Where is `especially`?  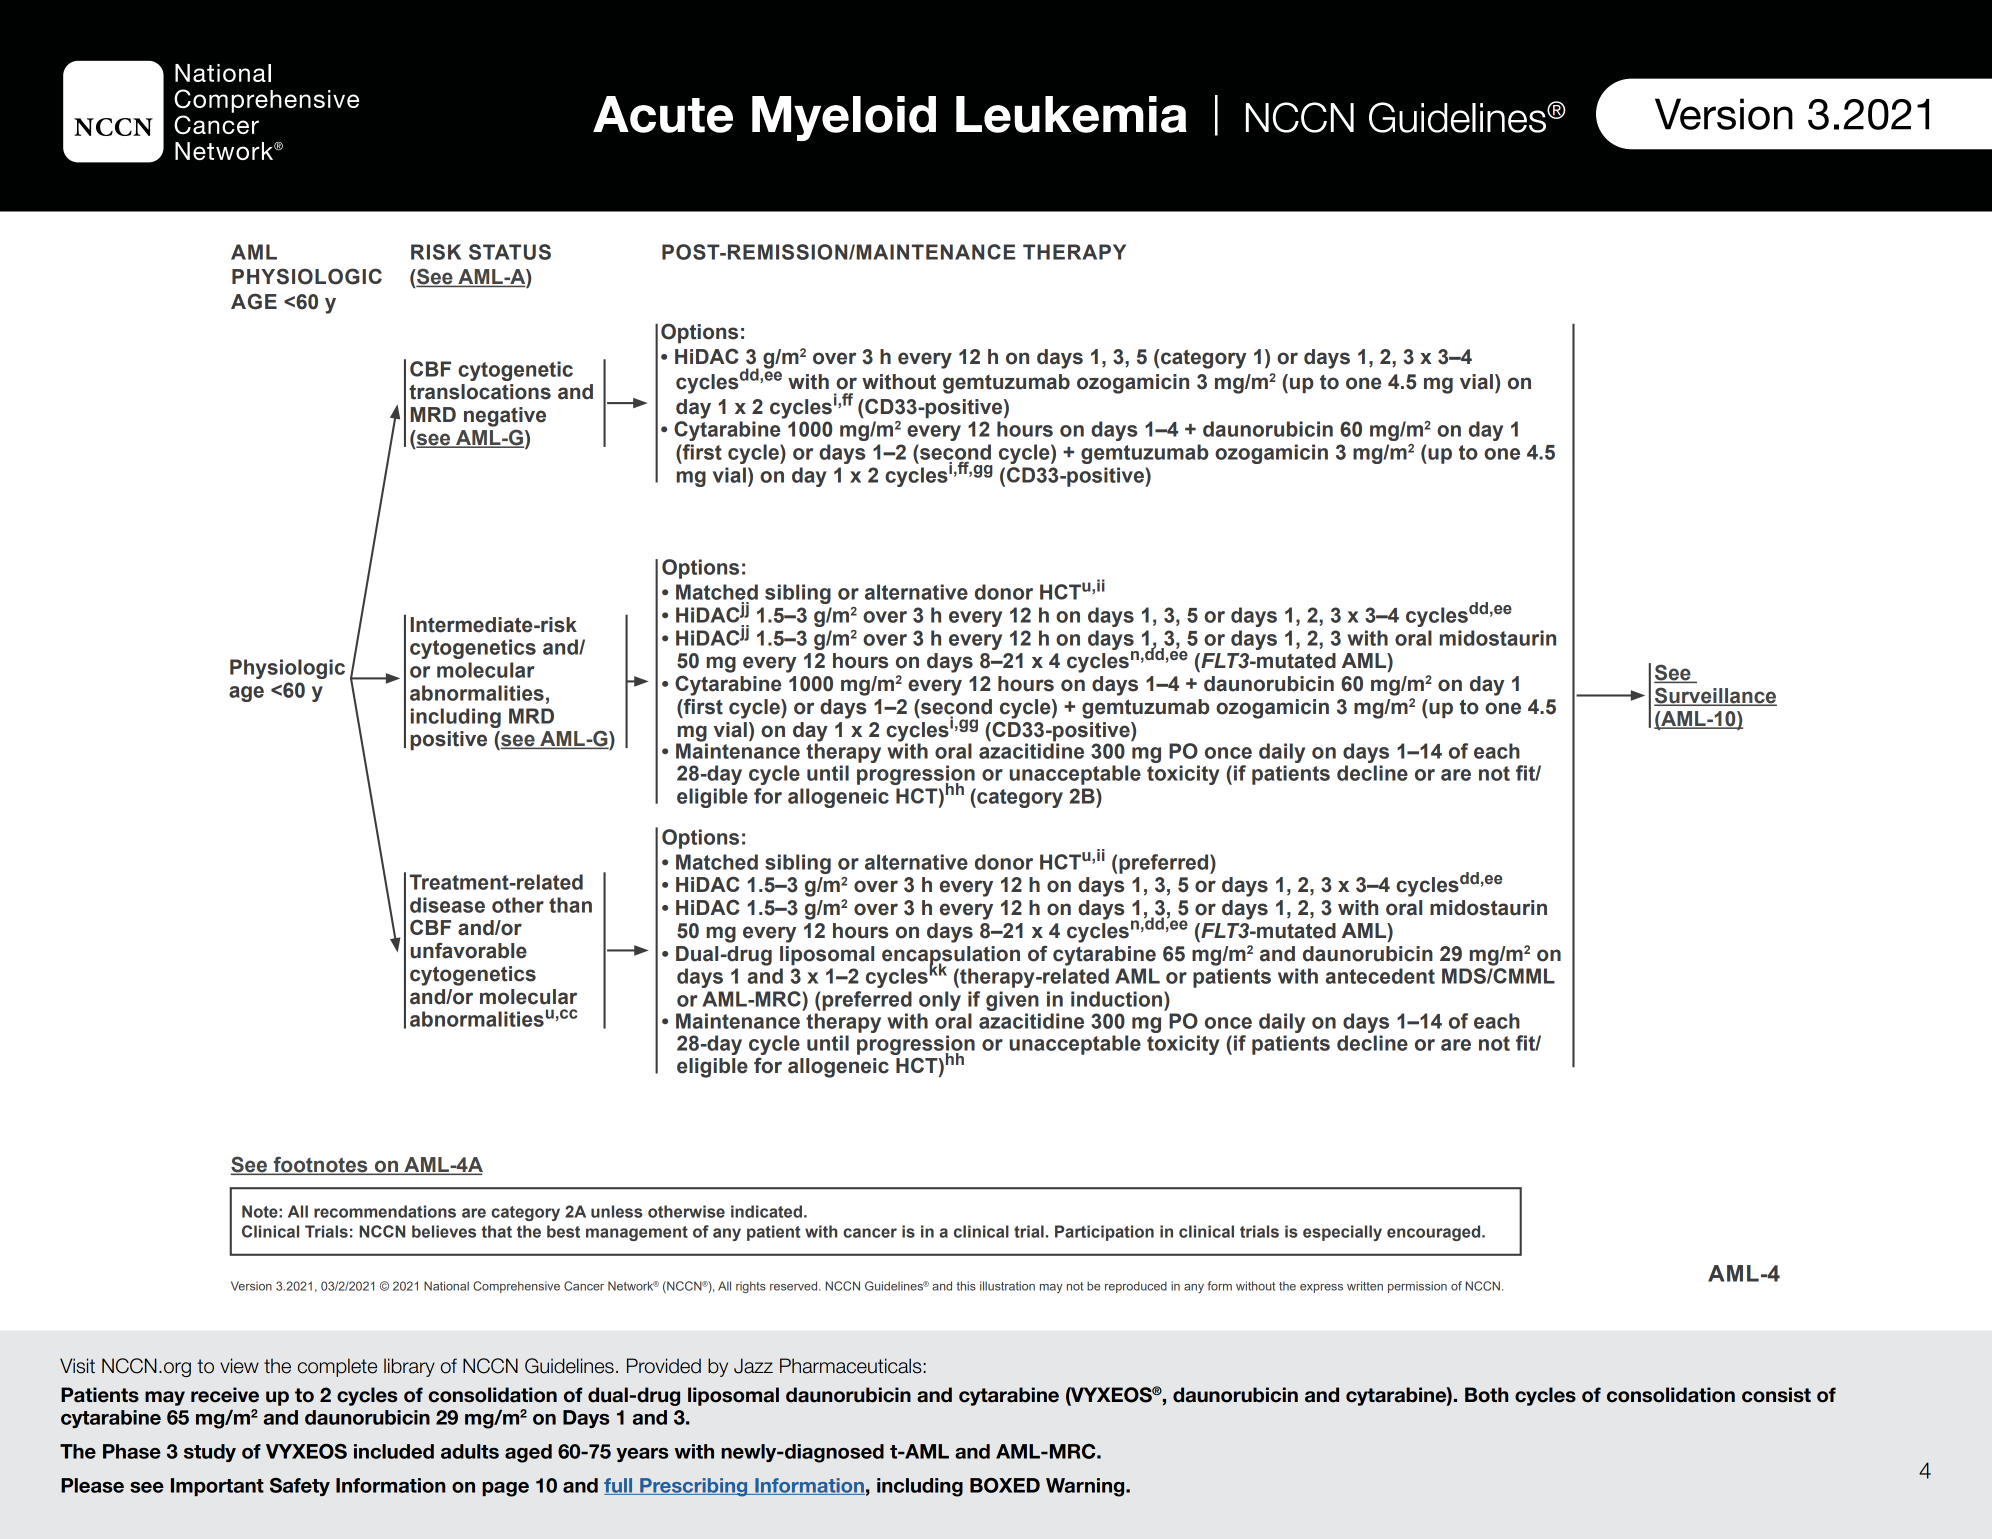 especially is located at coordinates (1342, 1233).
